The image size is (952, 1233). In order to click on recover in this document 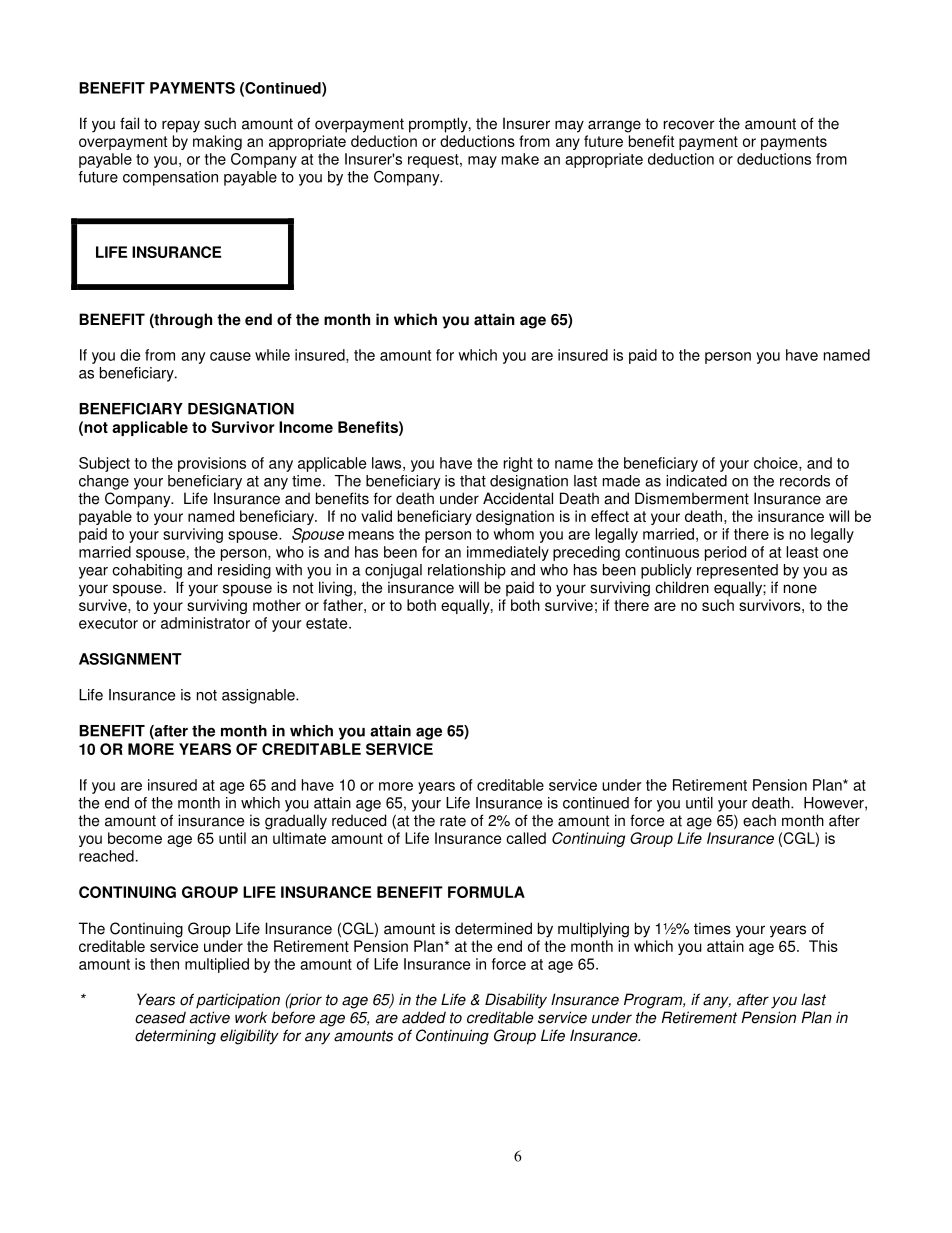, I will do `click(689, 125)`.
